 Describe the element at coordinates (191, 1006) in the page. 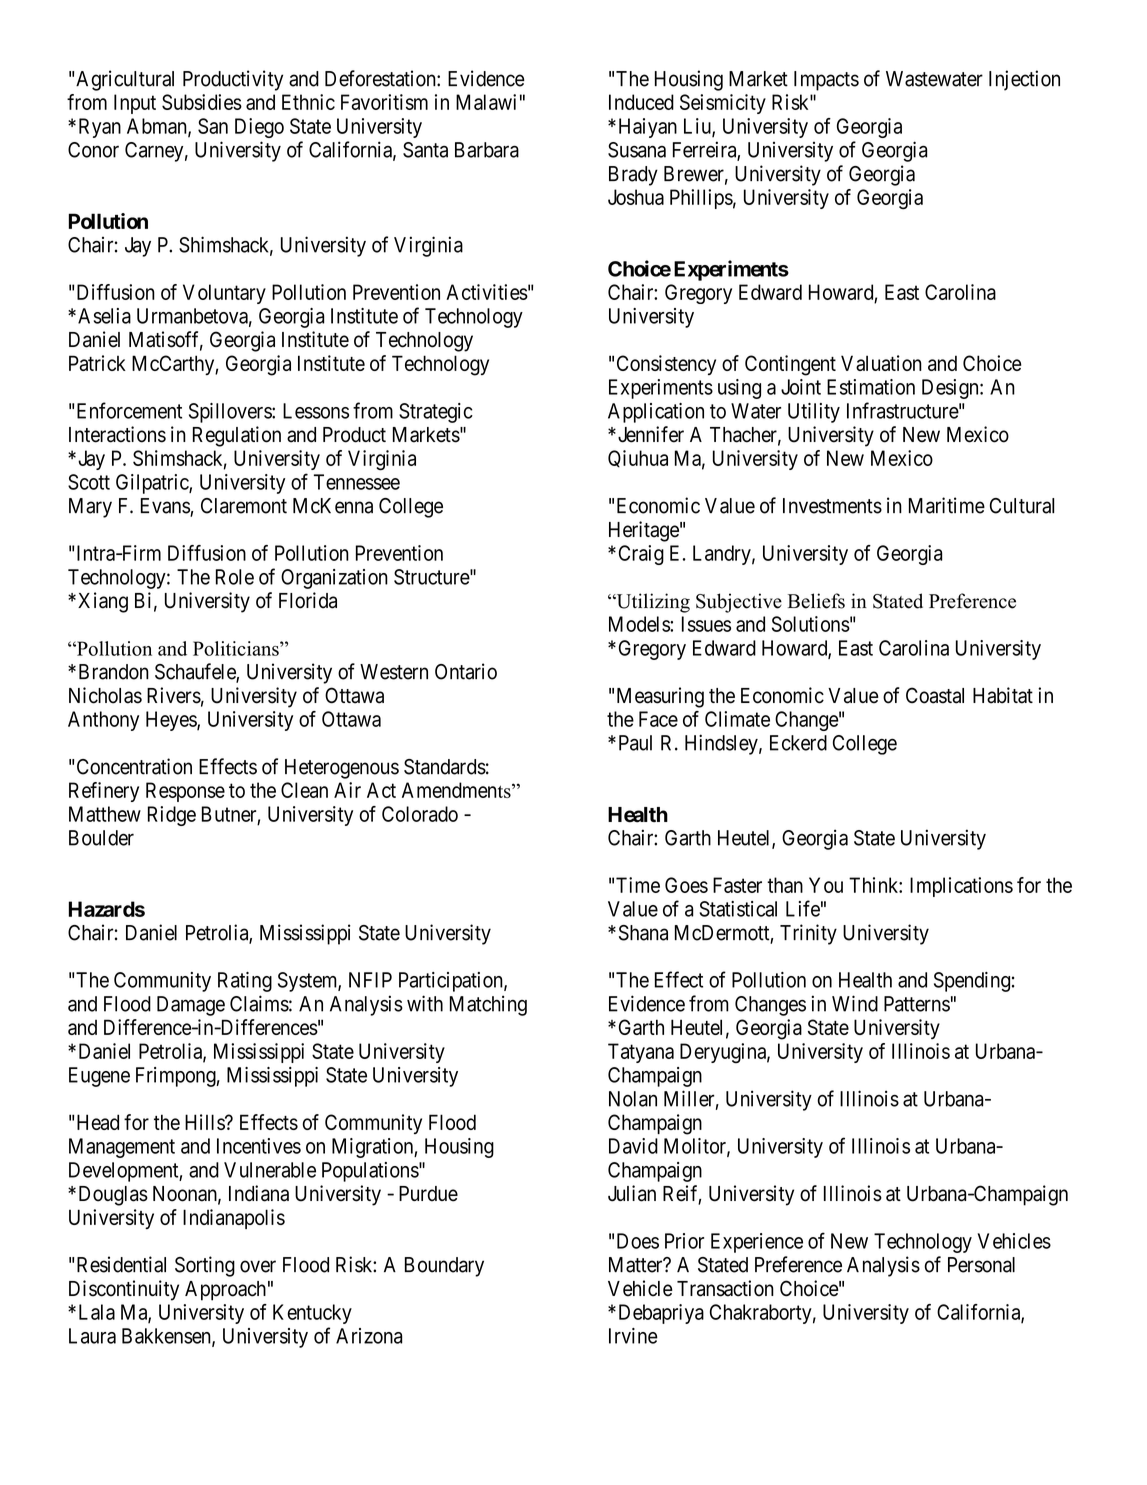

I see `Damage` at that location.
